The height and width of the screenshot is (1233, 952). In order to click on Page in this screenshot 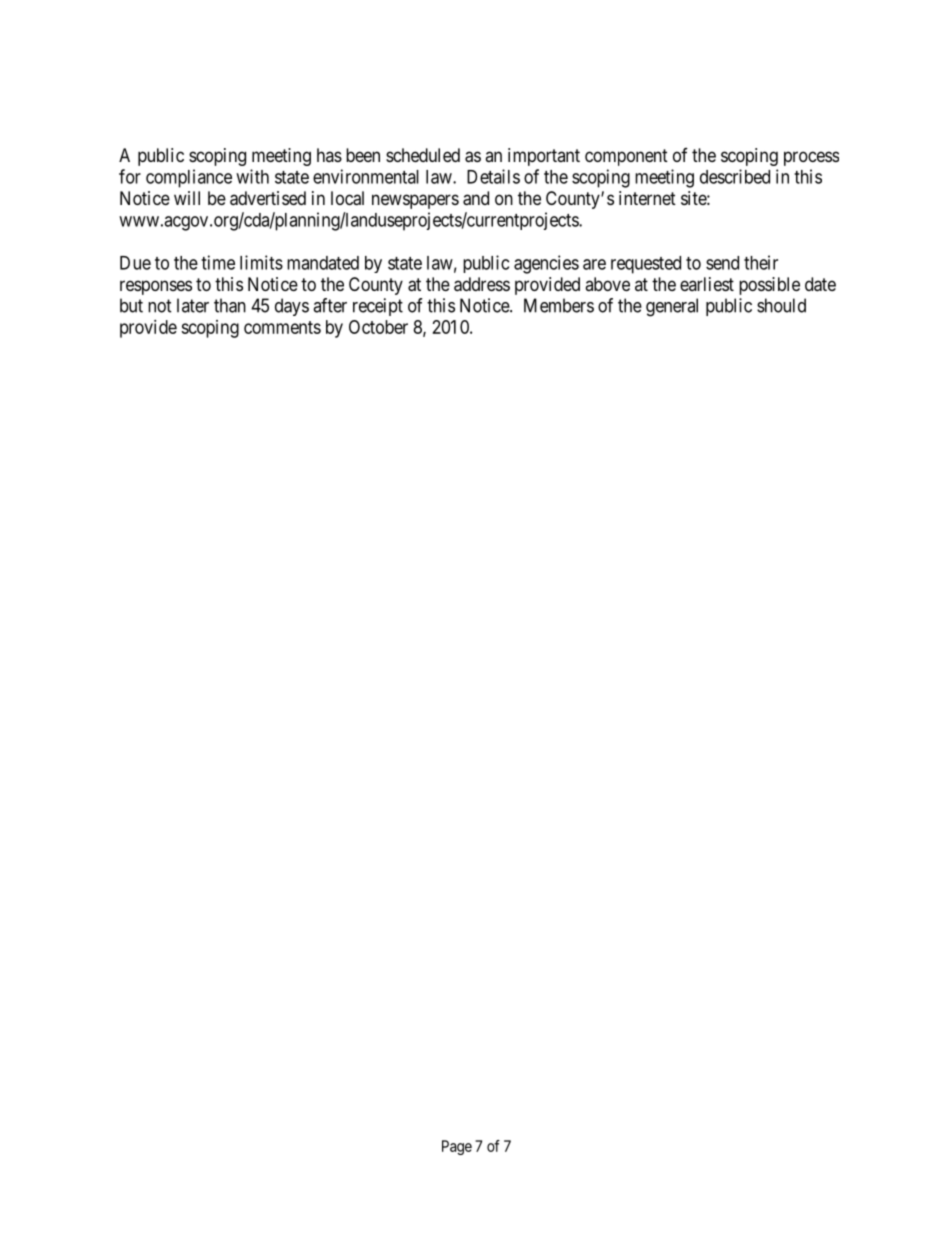, I will do `click(457, 1147)`.
